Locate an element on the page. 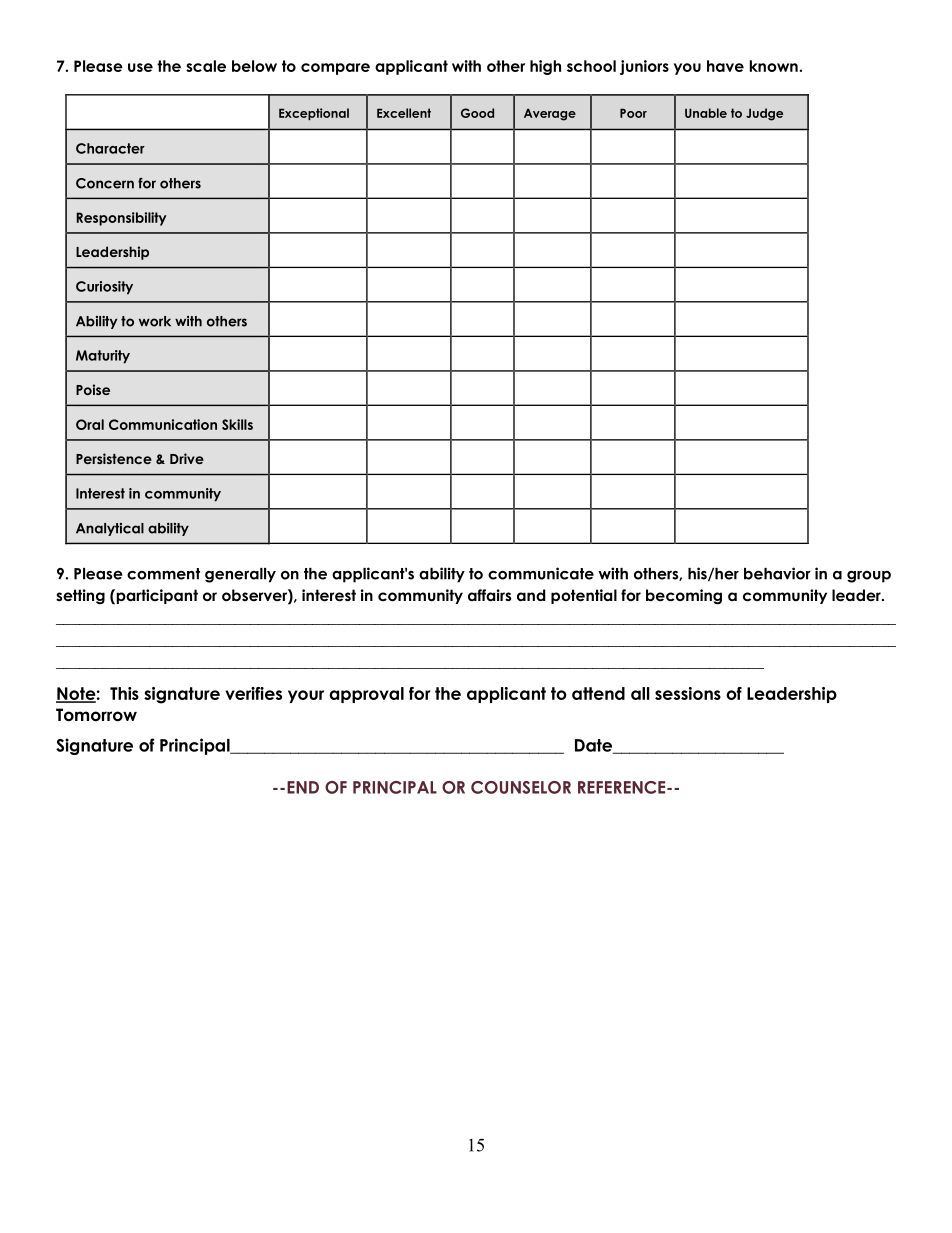  behavior is located at coordinates (777, 573).
